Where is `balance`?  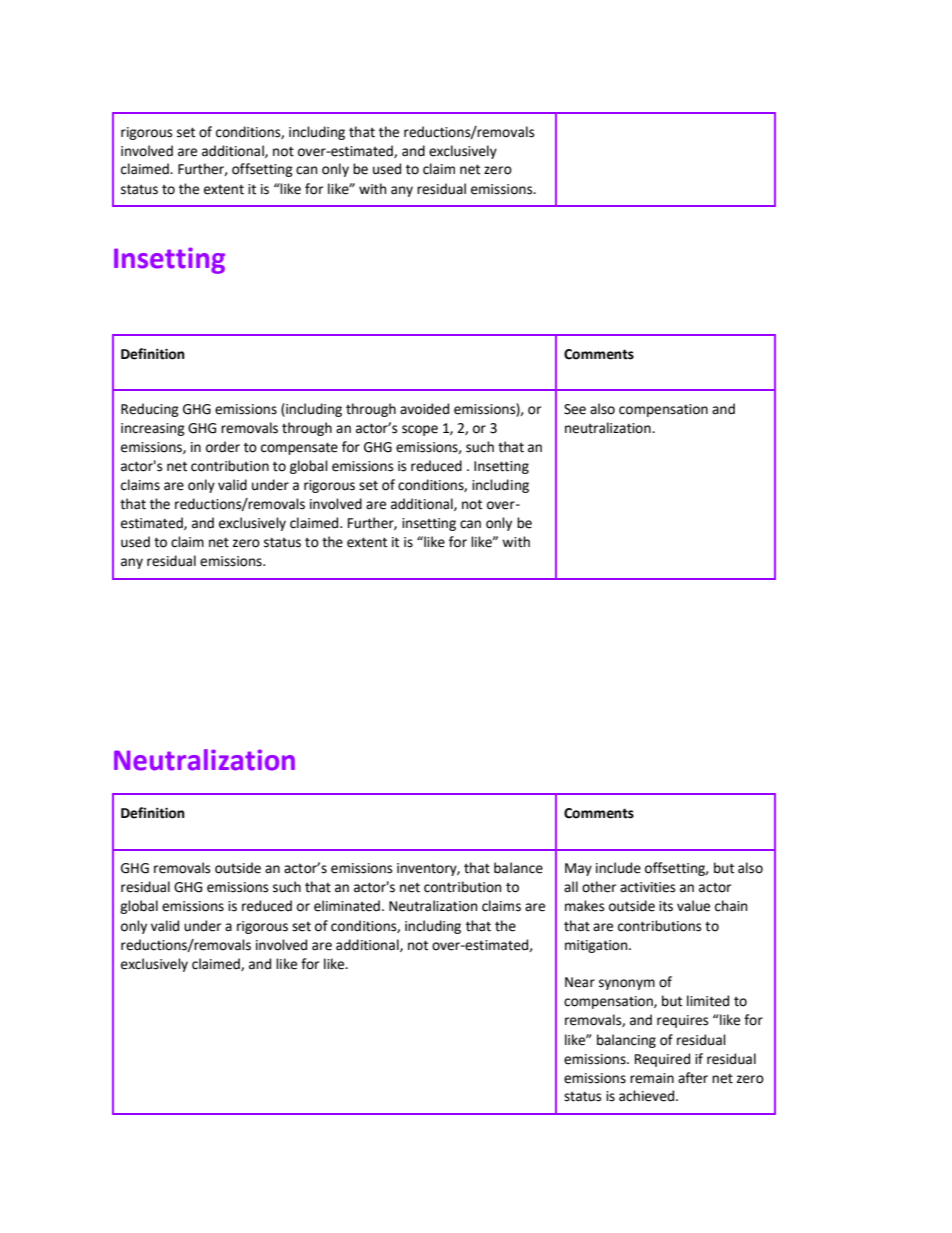 balance is located at coordinates (518, 868).
